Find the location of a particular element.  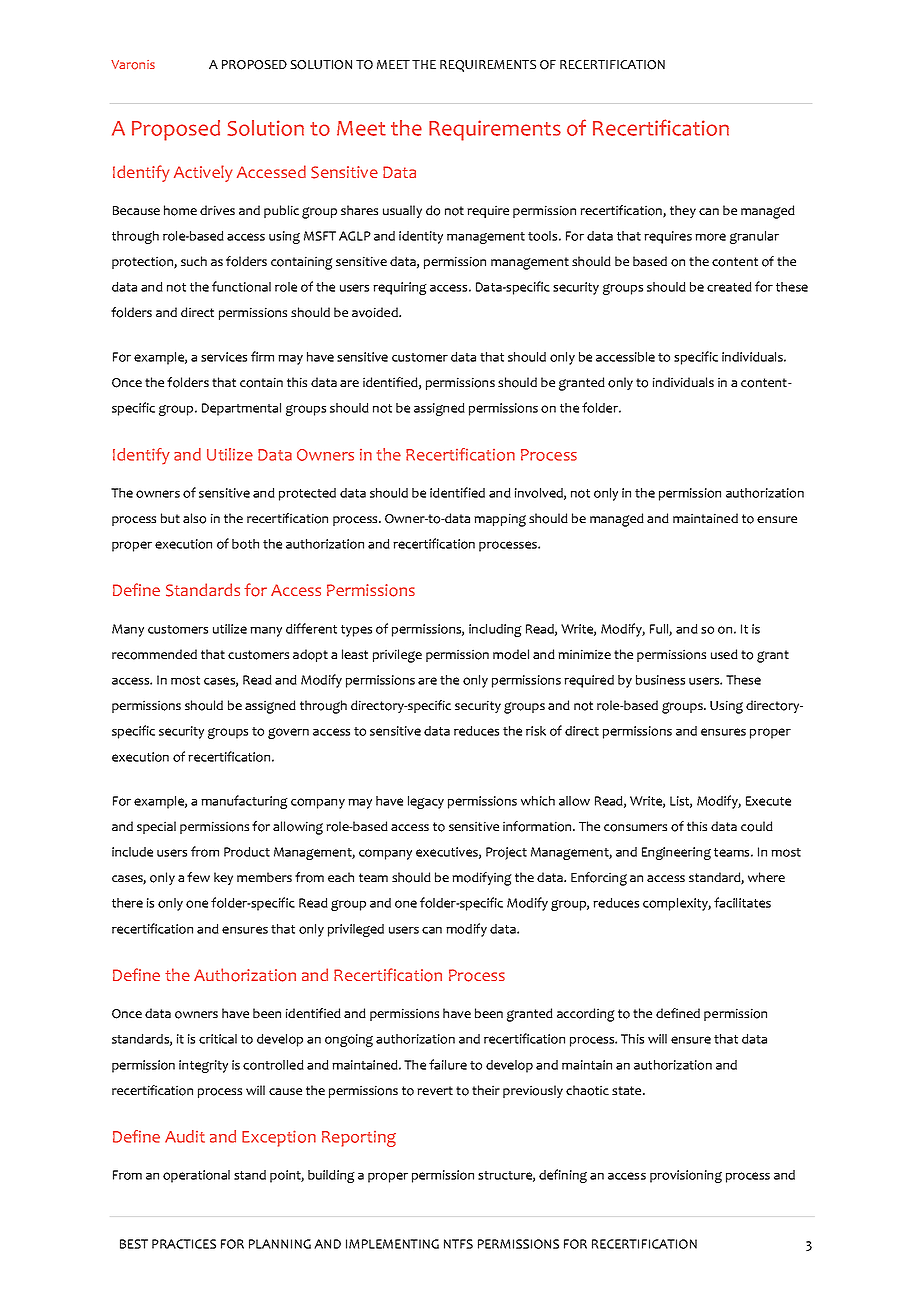

used is located at coordinates (724, 654).
